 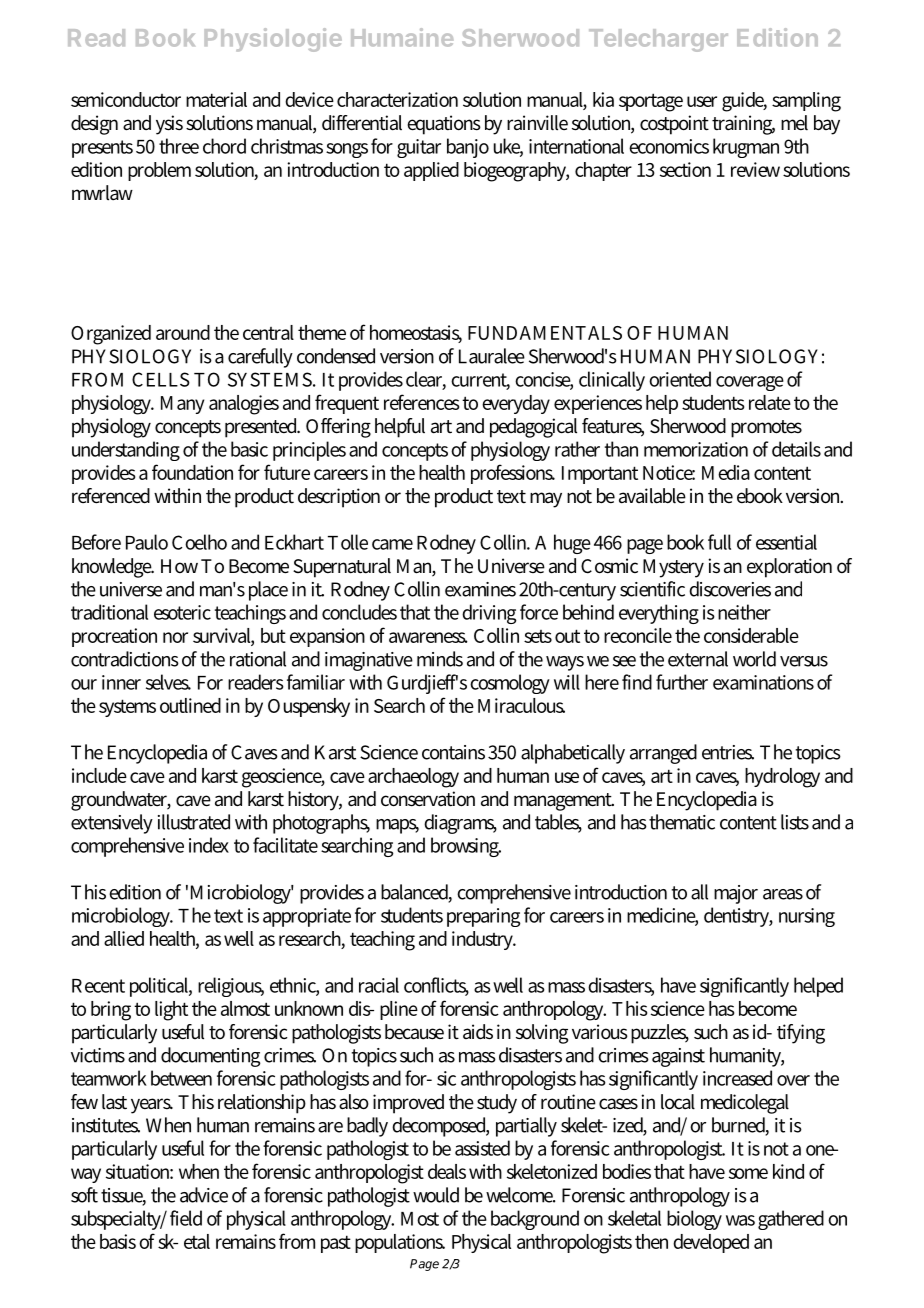 What do you see at coordinates (726, 472) in the screenshot?
I see `Media` at bounding box center [726, 472].
